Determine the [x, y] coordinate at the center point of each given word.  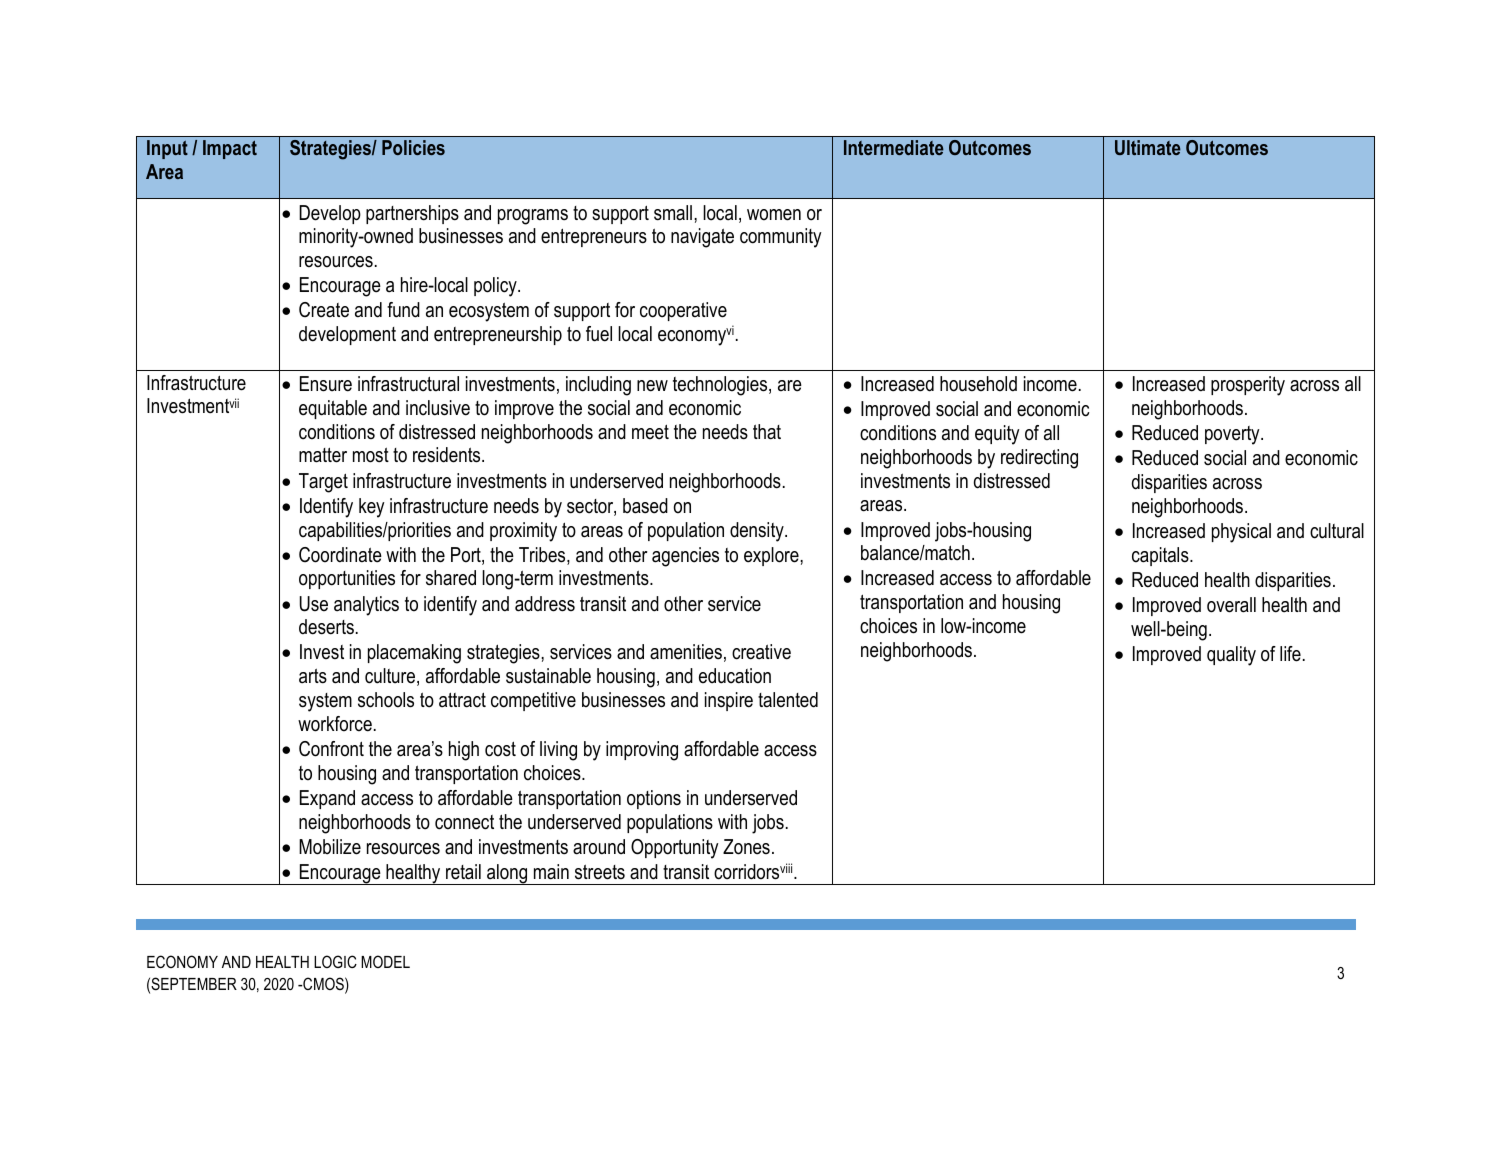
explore [772, 556]
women [774, 215]
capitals [1161, 556]
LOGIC [335, 961]
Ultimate [1148, 147]
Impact [230, 149]
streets [600, 872]
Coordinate [340, 555]
